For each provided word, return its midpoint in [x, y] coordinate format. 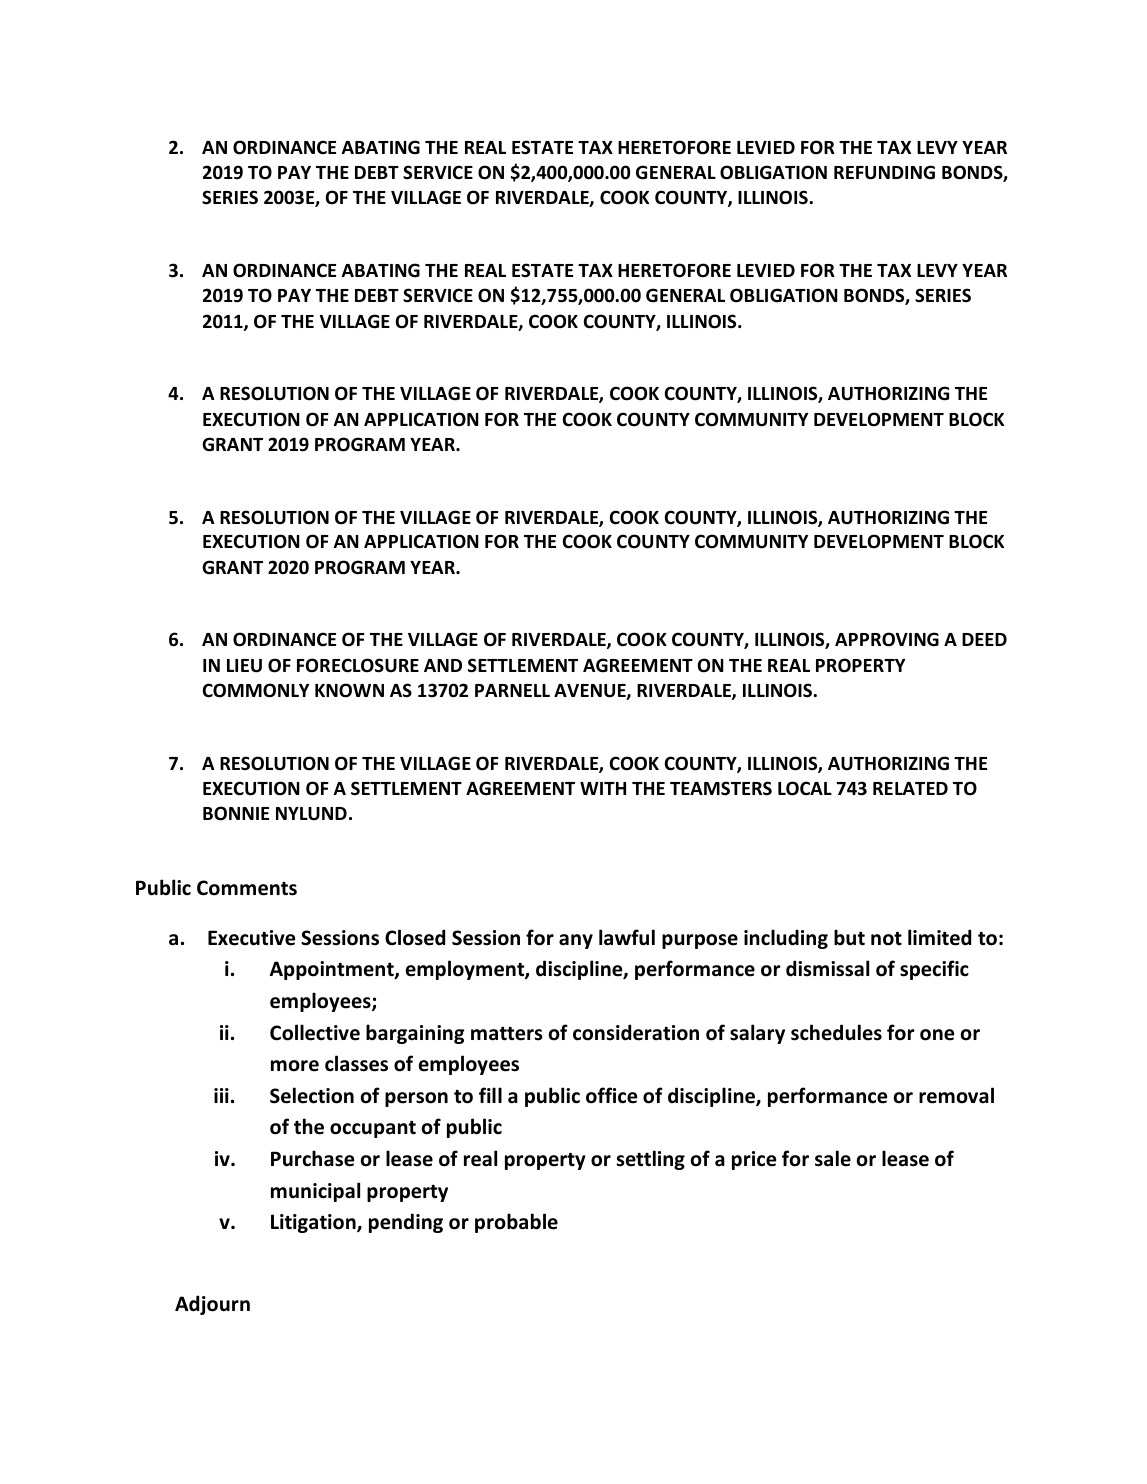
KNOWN [349, 690]
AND [443, 665]
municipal [315, 1192]
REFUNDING [884, 172]
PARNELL [512, 690]
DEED [984, 639]
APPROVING [887, 639]
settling [651, 1160]
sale [833, 1158]
